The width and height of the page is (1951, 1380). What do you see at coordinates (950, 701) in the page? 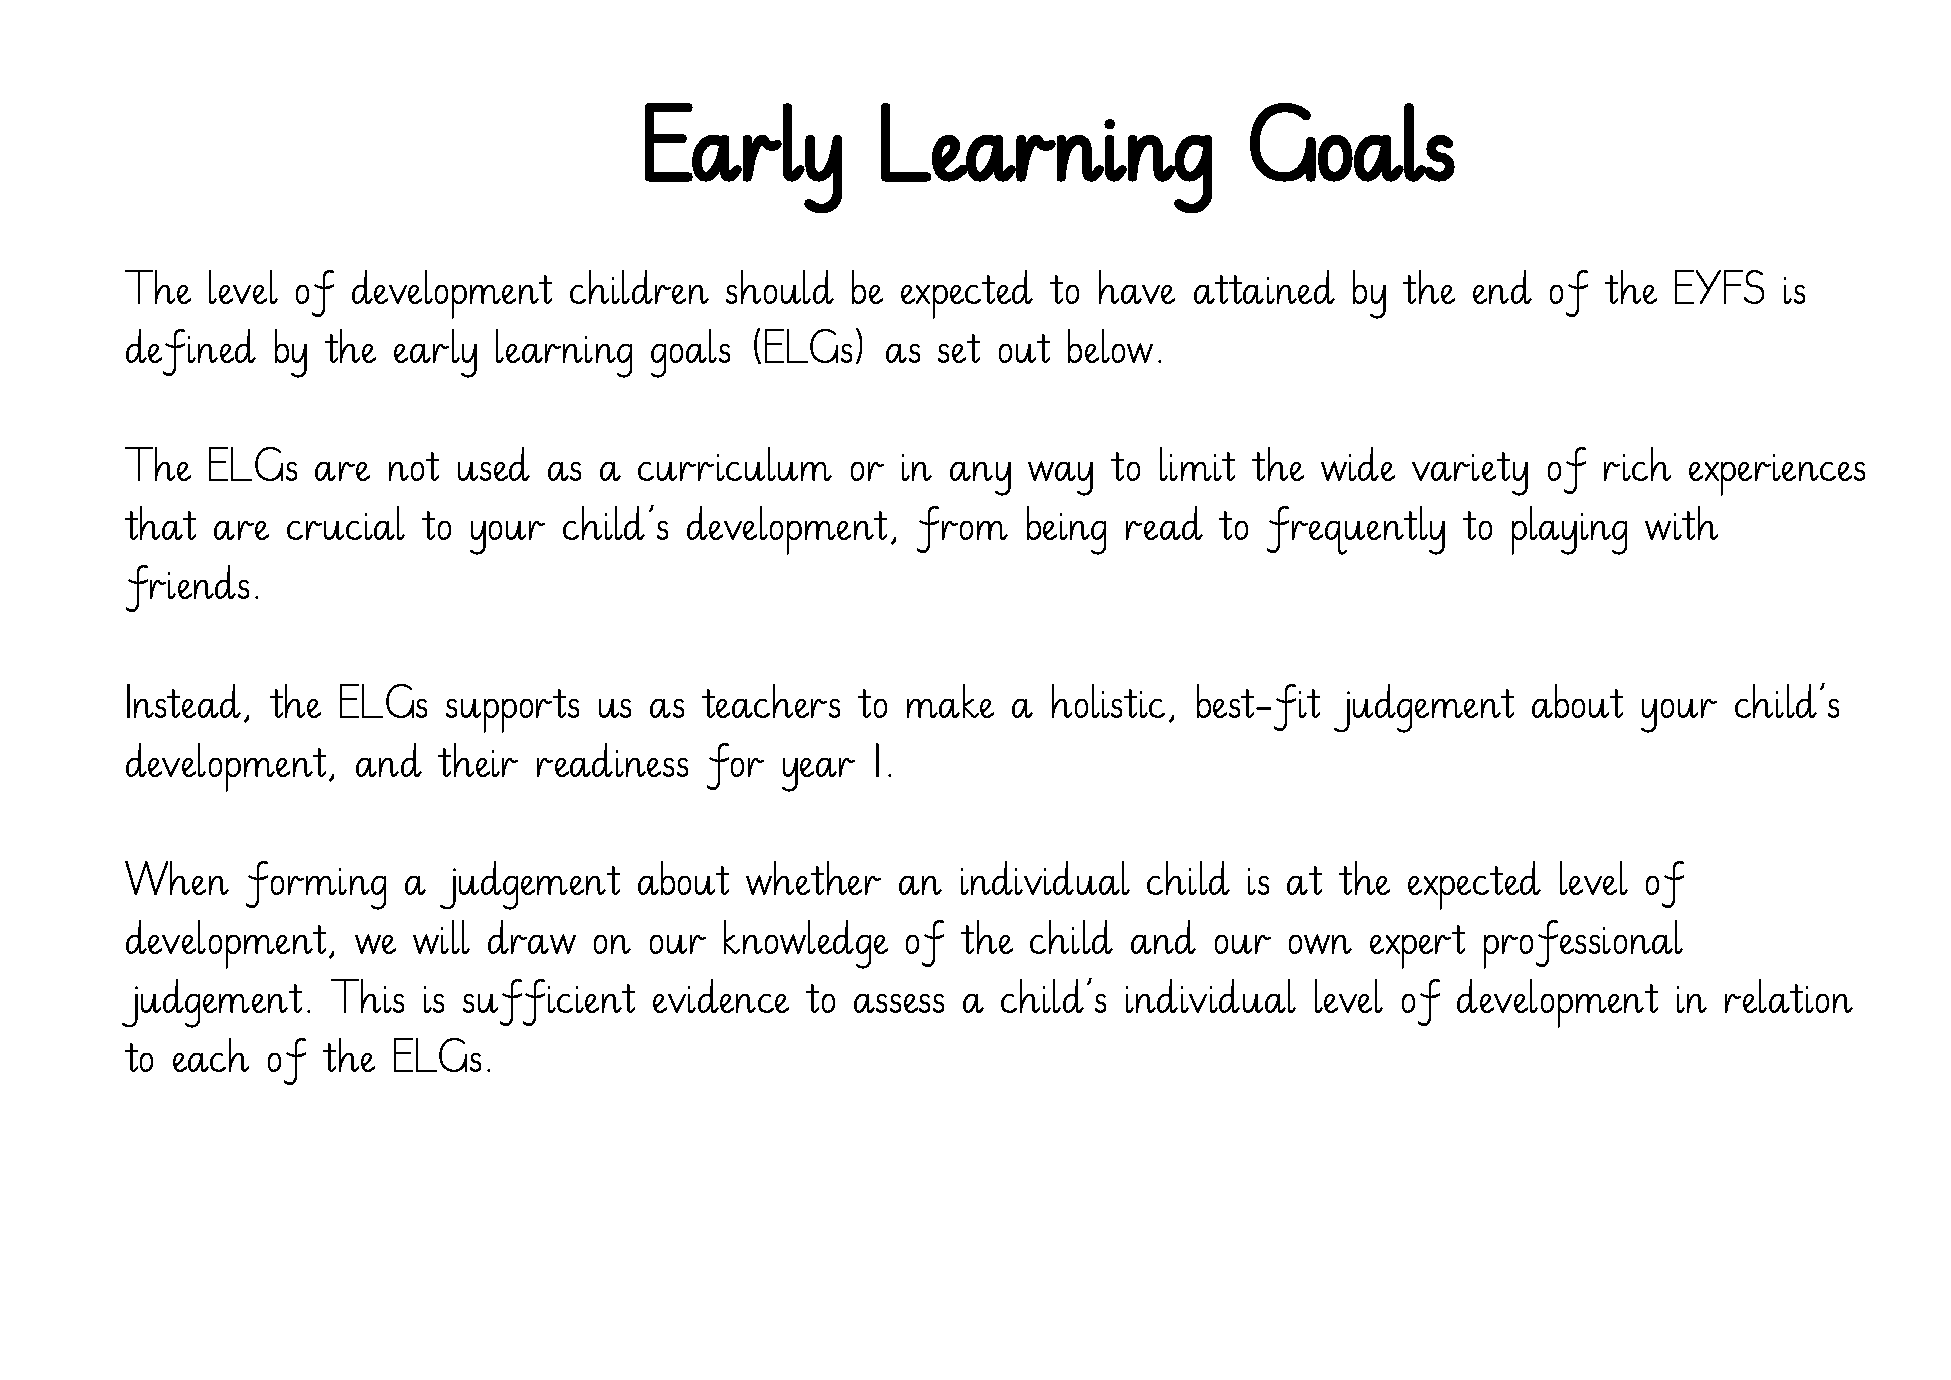
I see `make` at bounding box center [950, 701].
